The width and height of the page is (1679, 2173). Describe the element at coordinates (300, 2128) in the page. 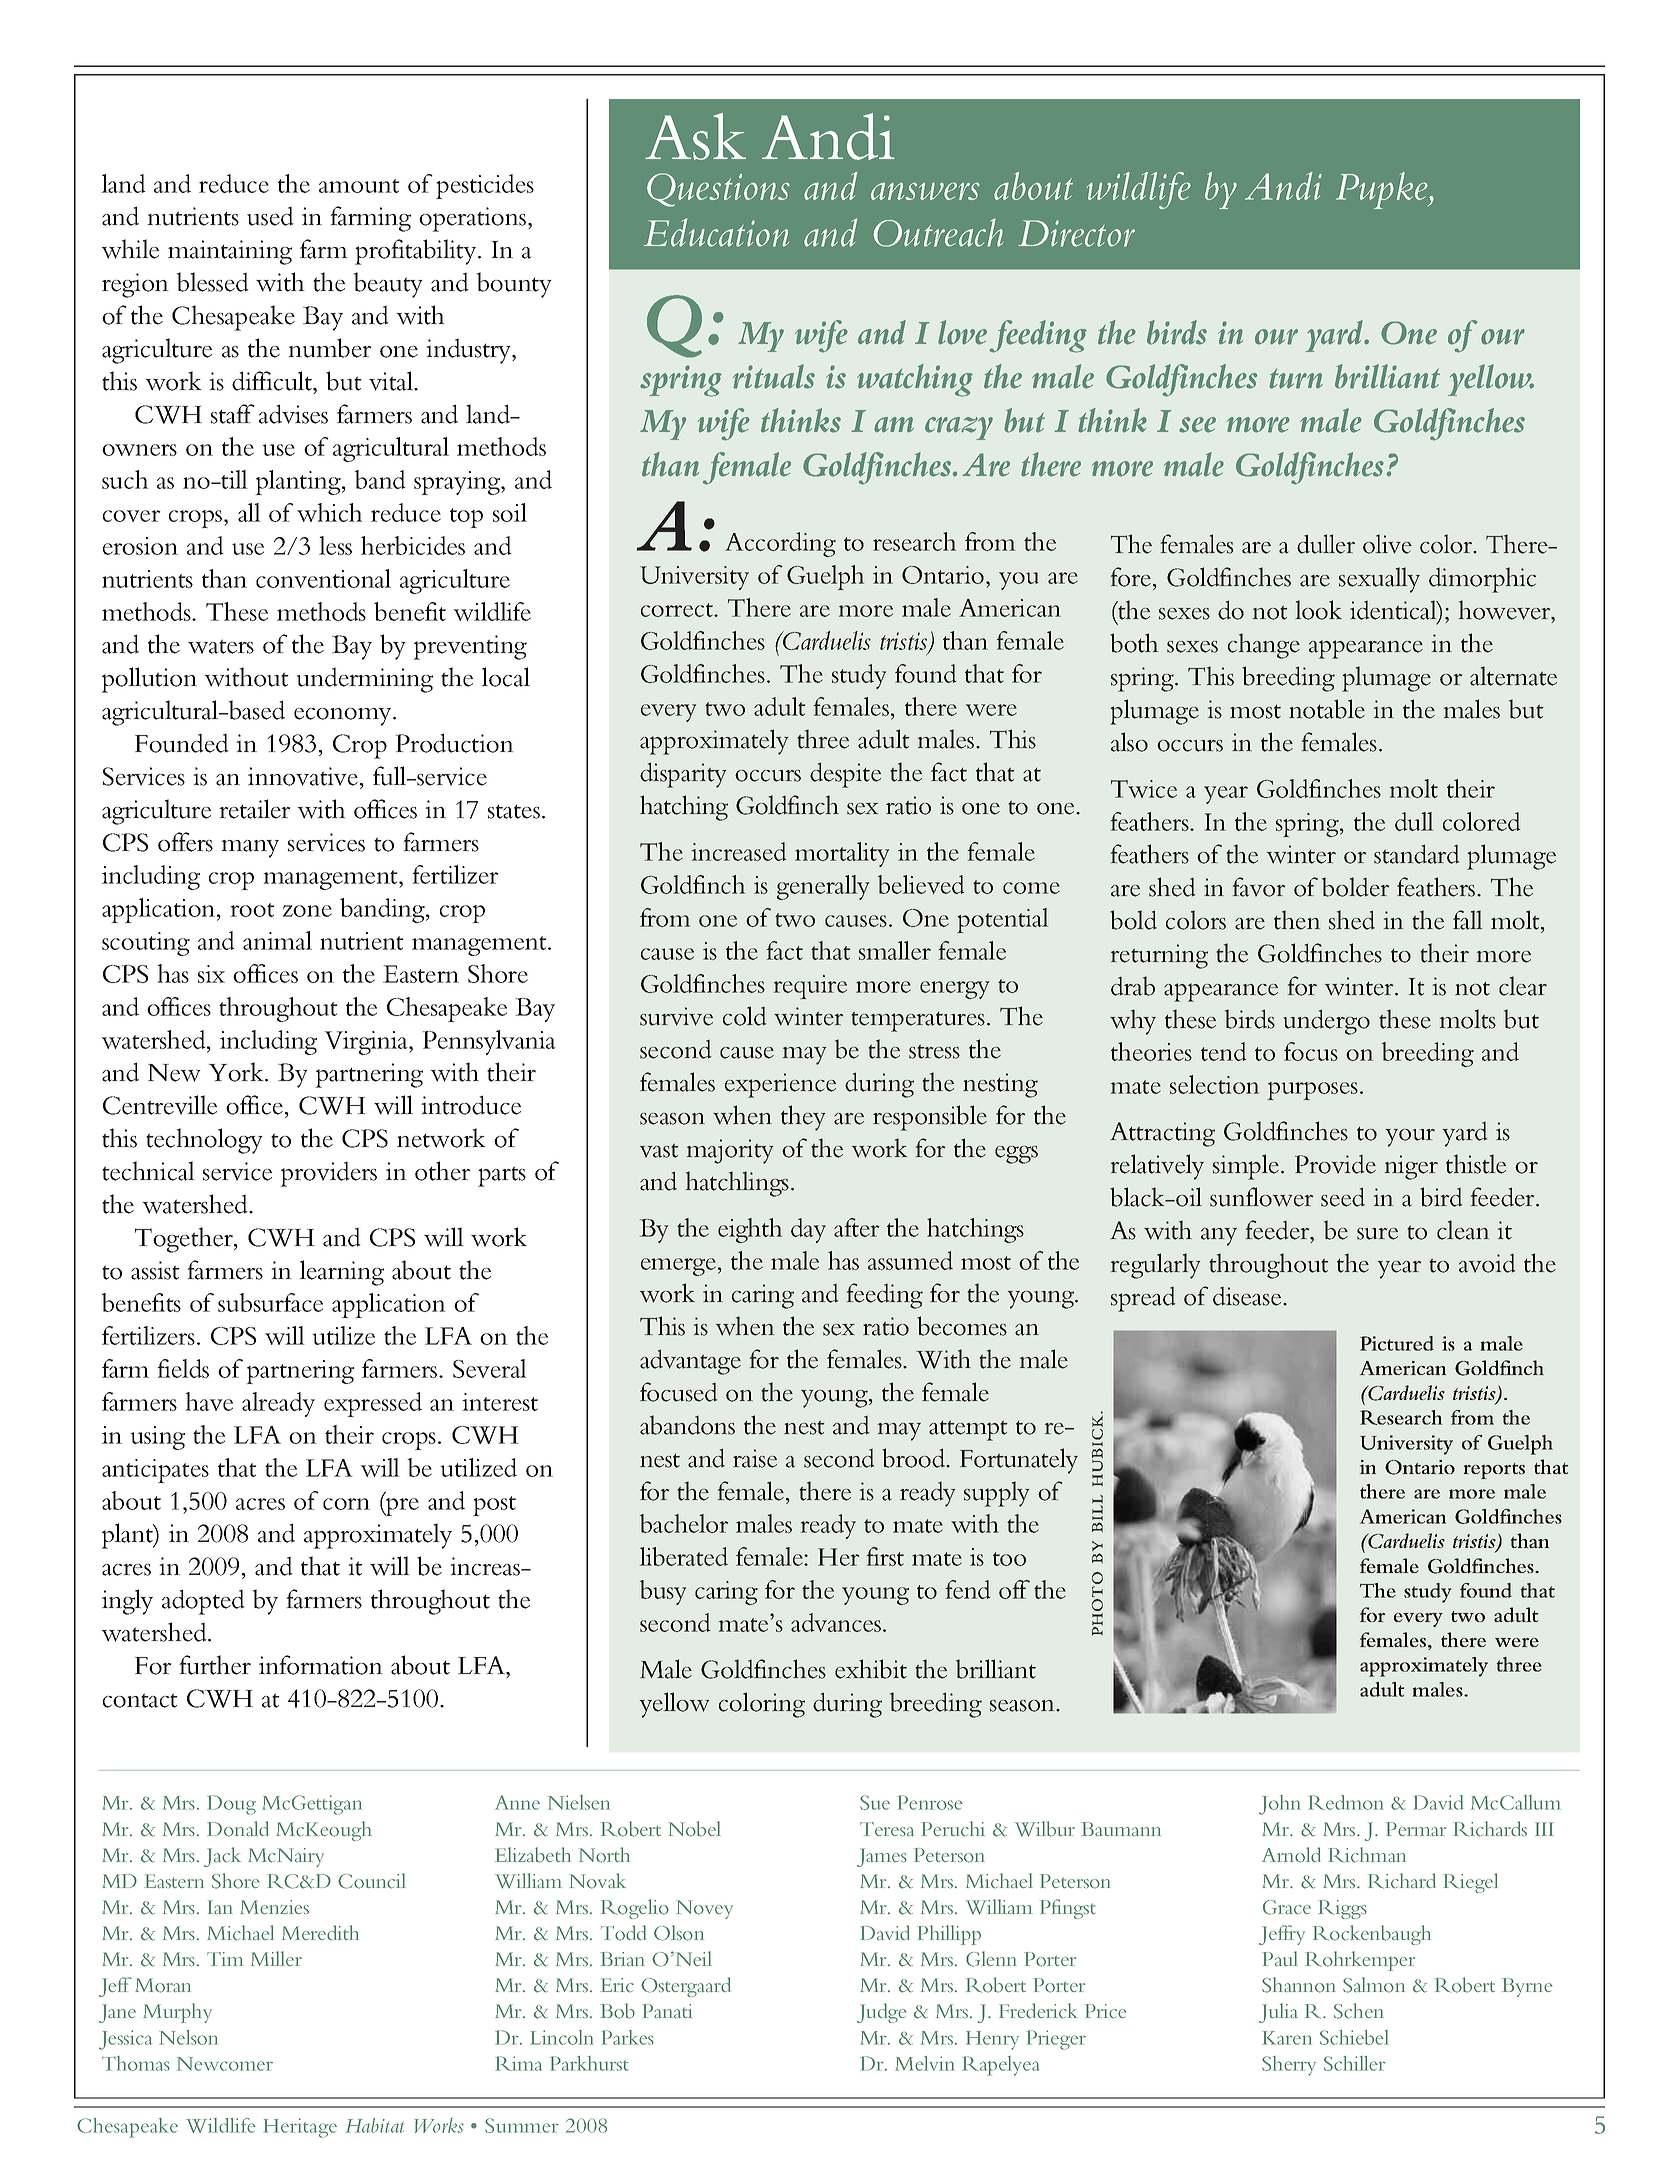

I see `Heritage` at that location.
